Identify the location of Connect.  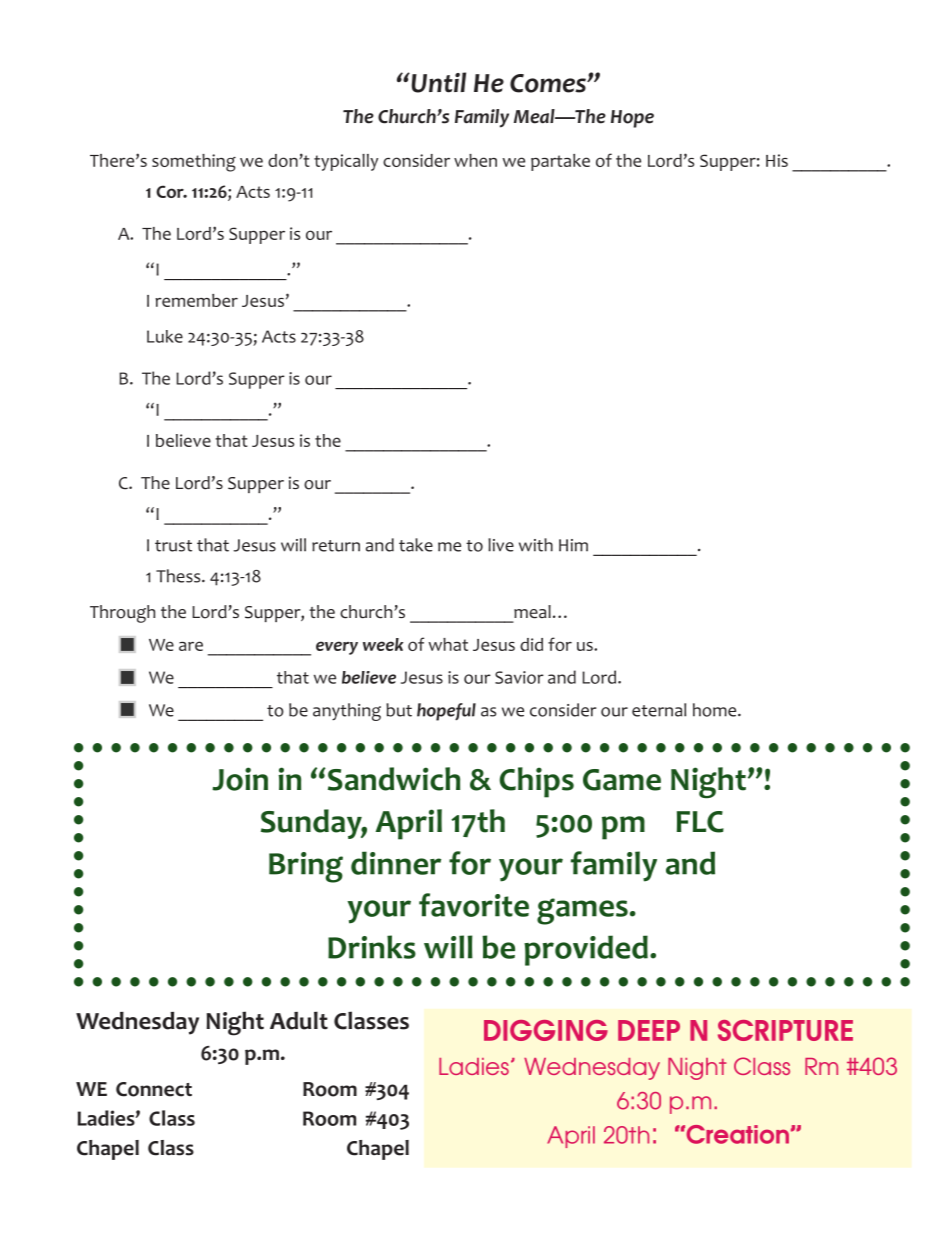
(154, 1089).
